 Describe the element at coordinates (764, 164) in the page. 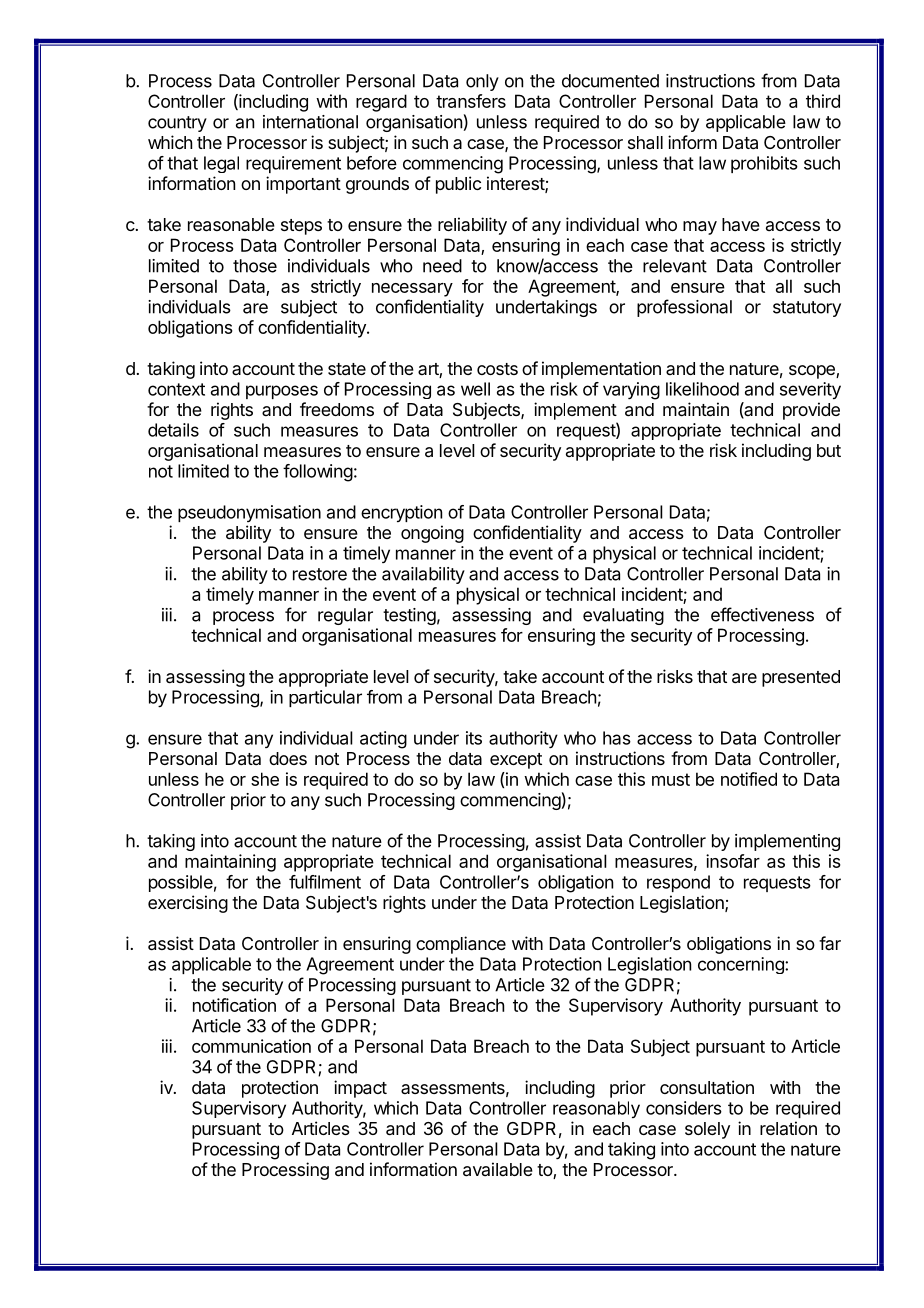

I see `prohibits` at that location.
